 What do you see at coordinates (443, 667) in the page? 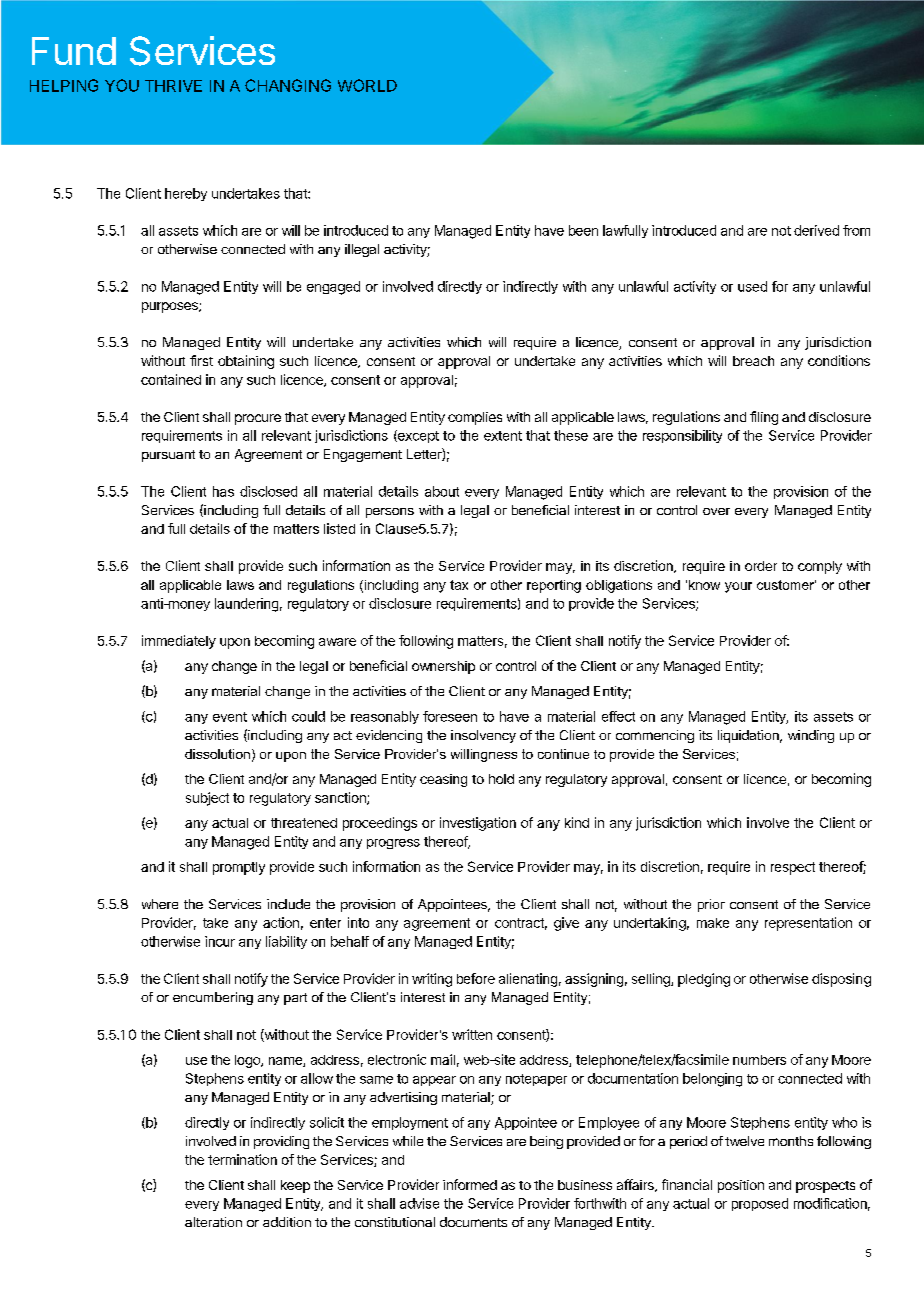
I see `ownership` at bounding box center [443, 667].
